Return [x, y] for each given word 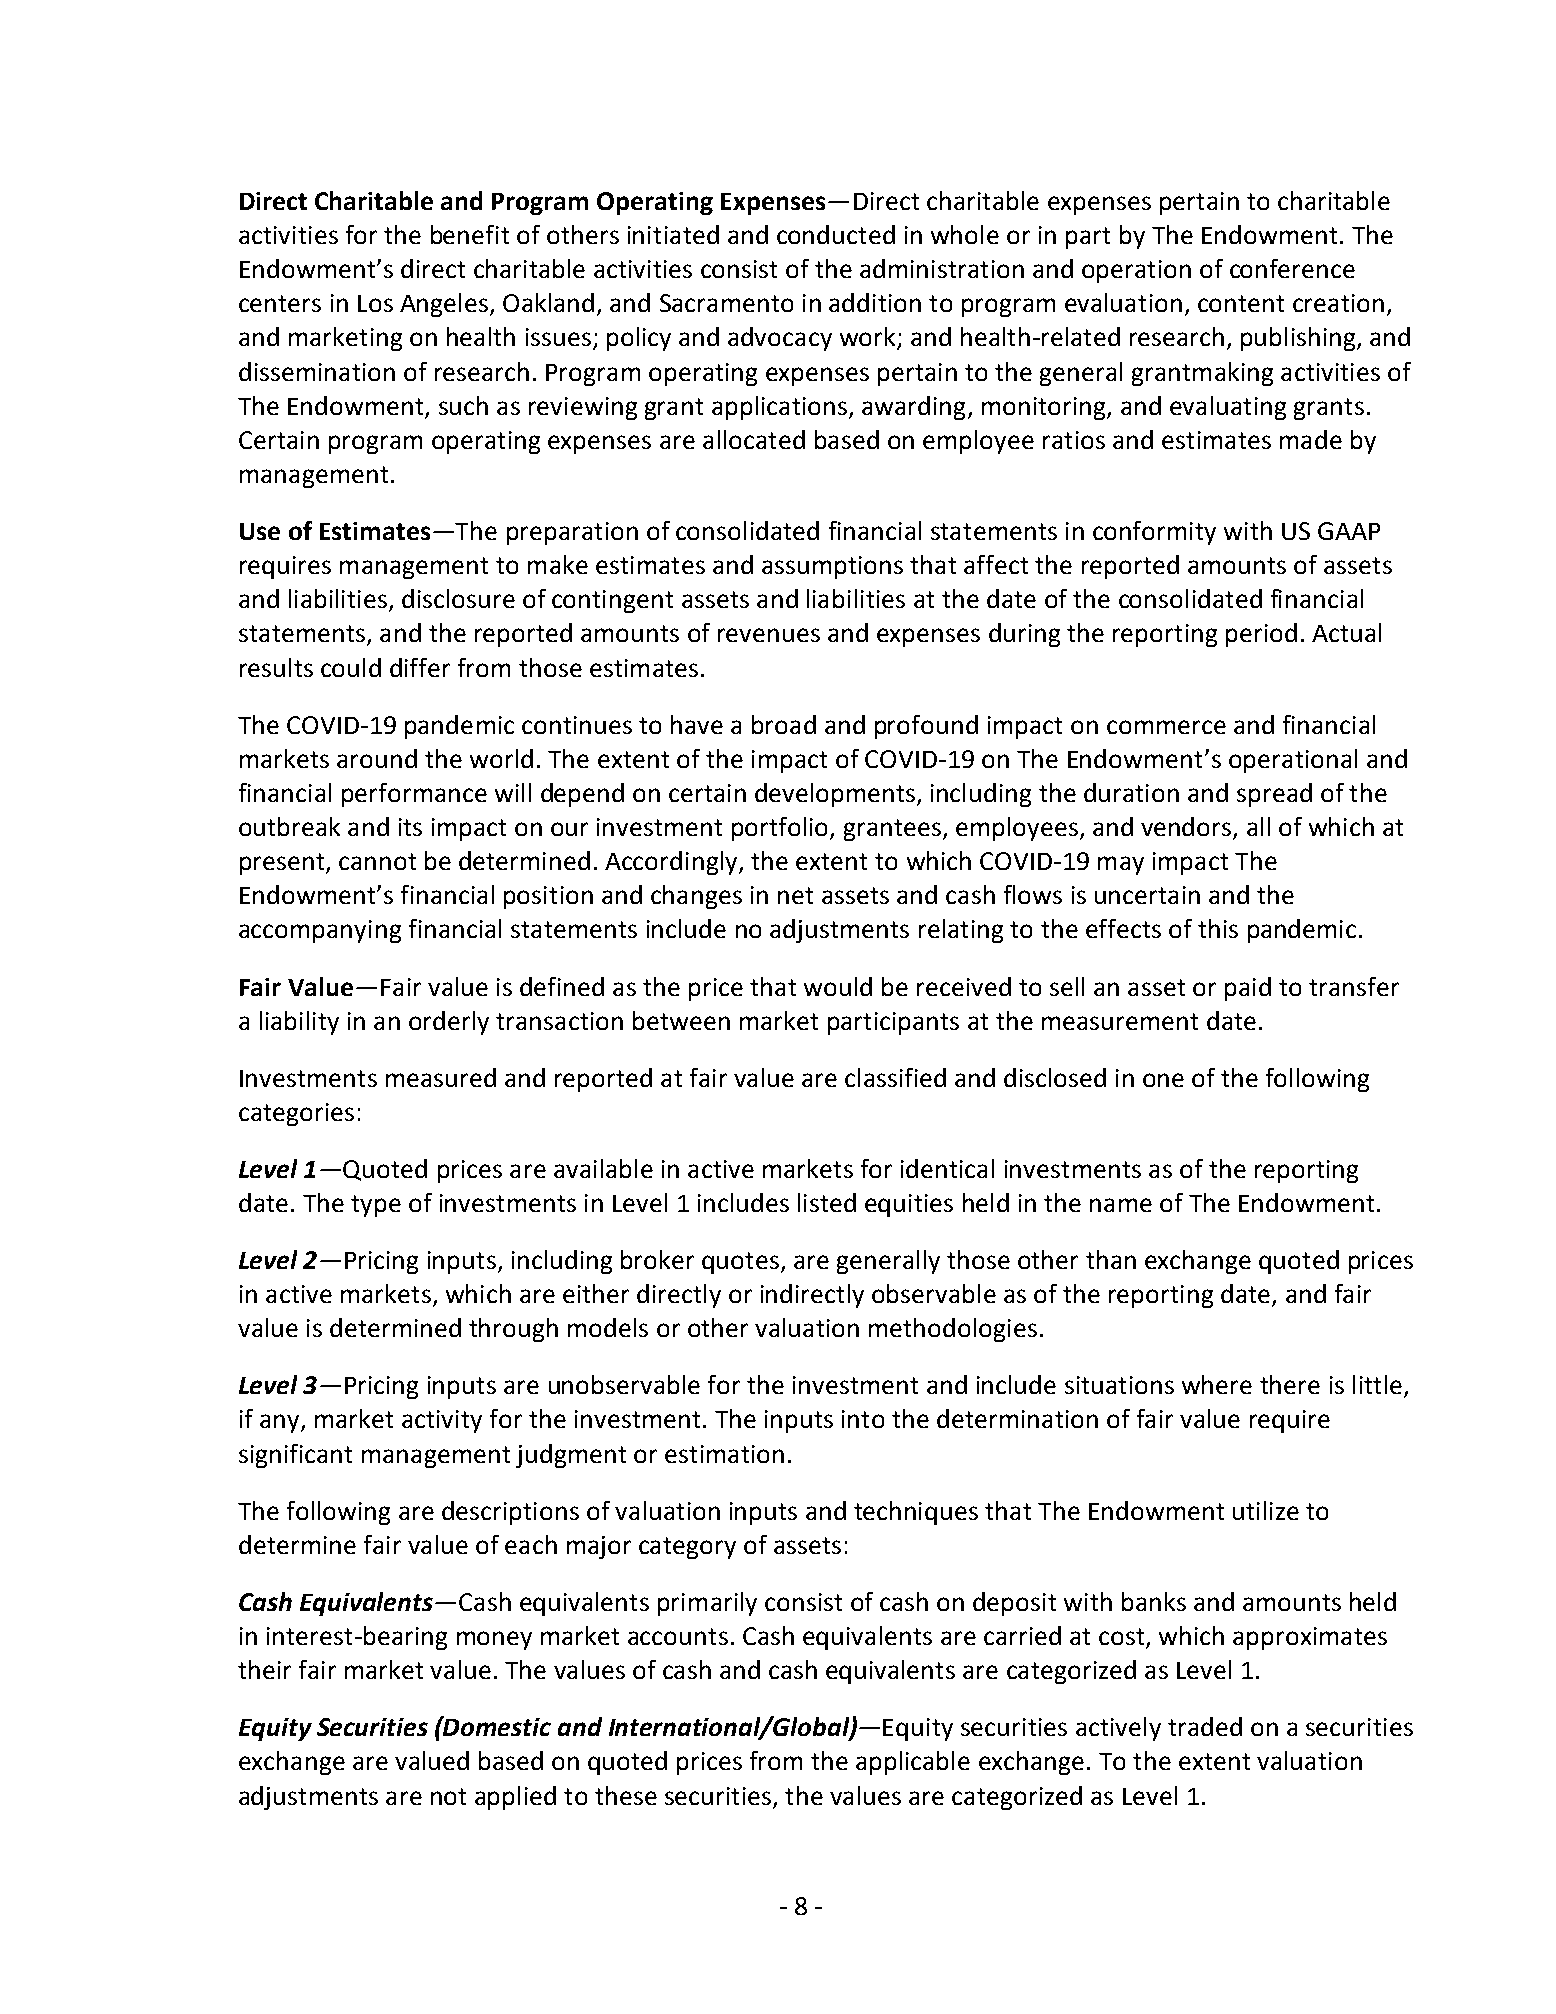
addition [875, 302]
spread [1274, 795]
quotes [740, 1263]
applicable [913, 1763]
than [1111, 1259]
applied [515, 1798]
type [376, 1206]
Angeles [444, 305]
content [1241, 303]
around [377, 758]
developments [835, 795]
